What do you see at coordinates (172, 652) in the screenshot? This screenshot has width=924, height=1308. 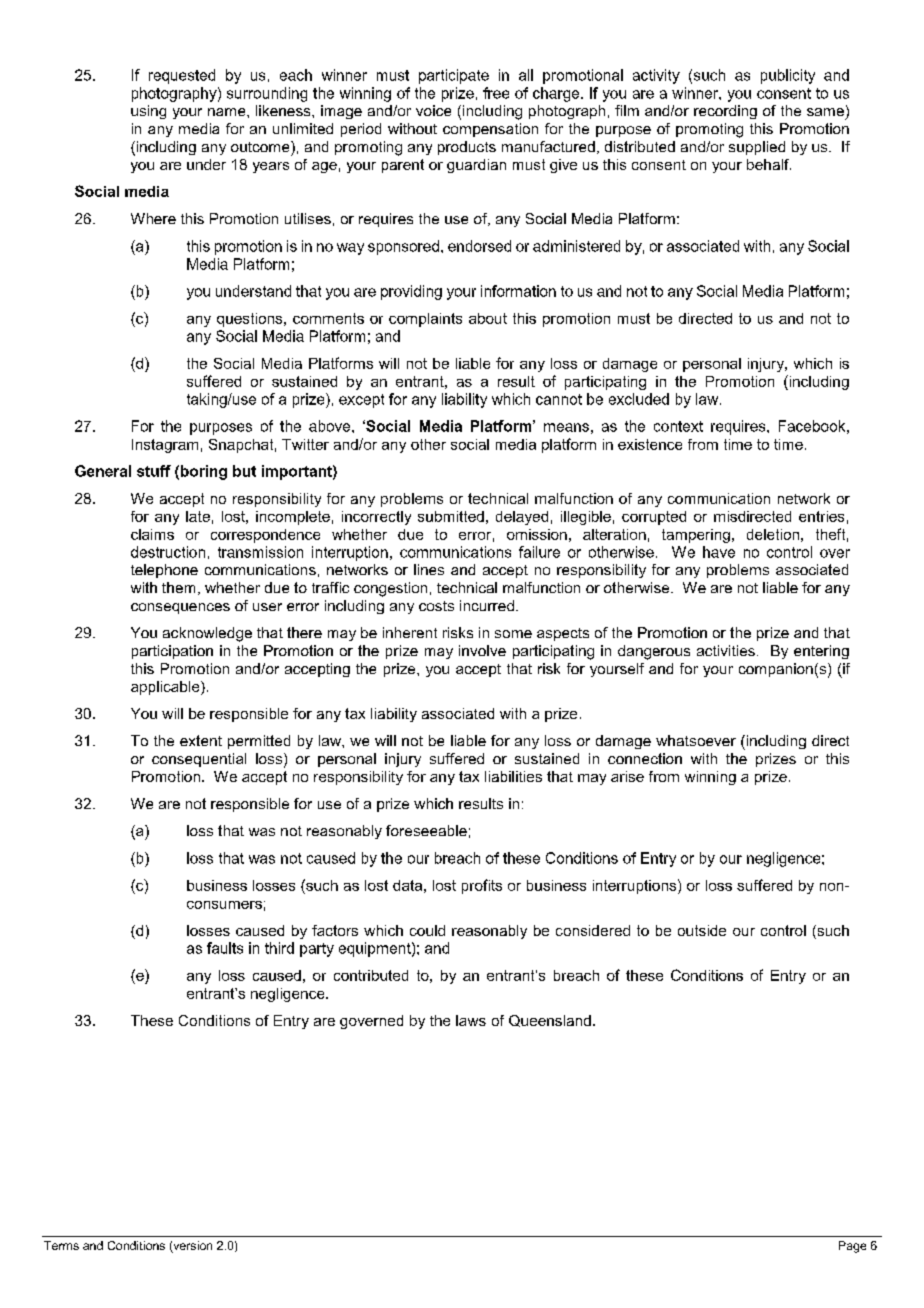 I see `participation` at bounding box center [172, 652].
